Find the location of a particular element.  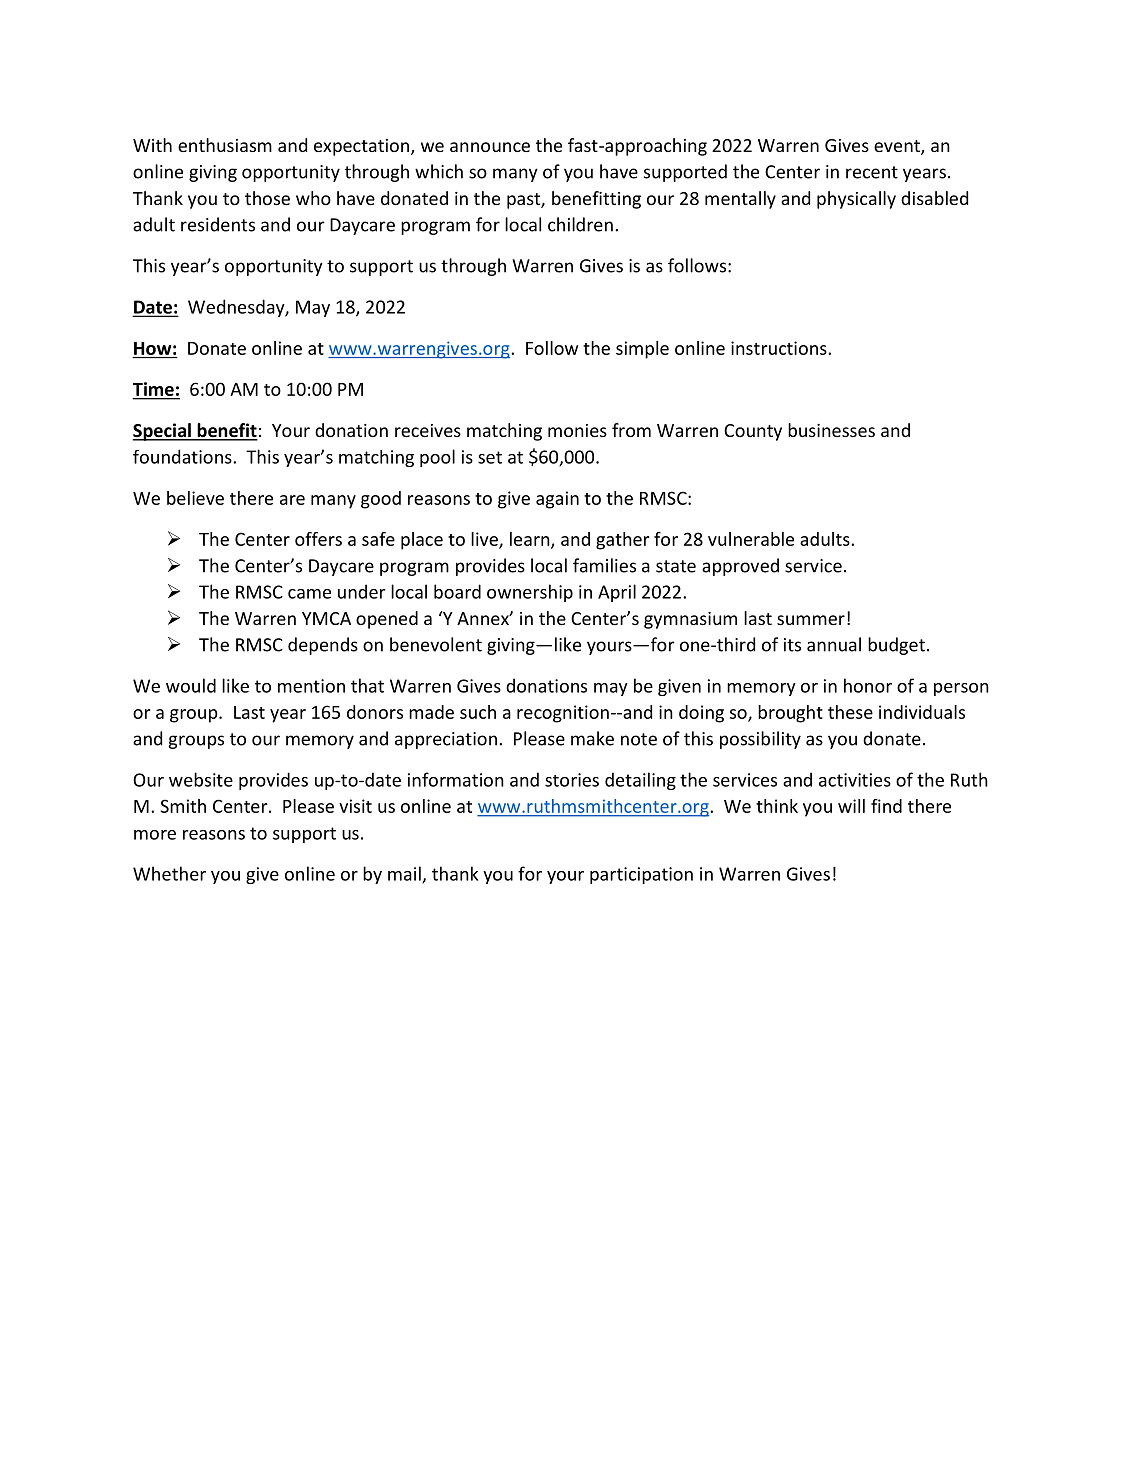

participation is located at coordinates (641, 875).
